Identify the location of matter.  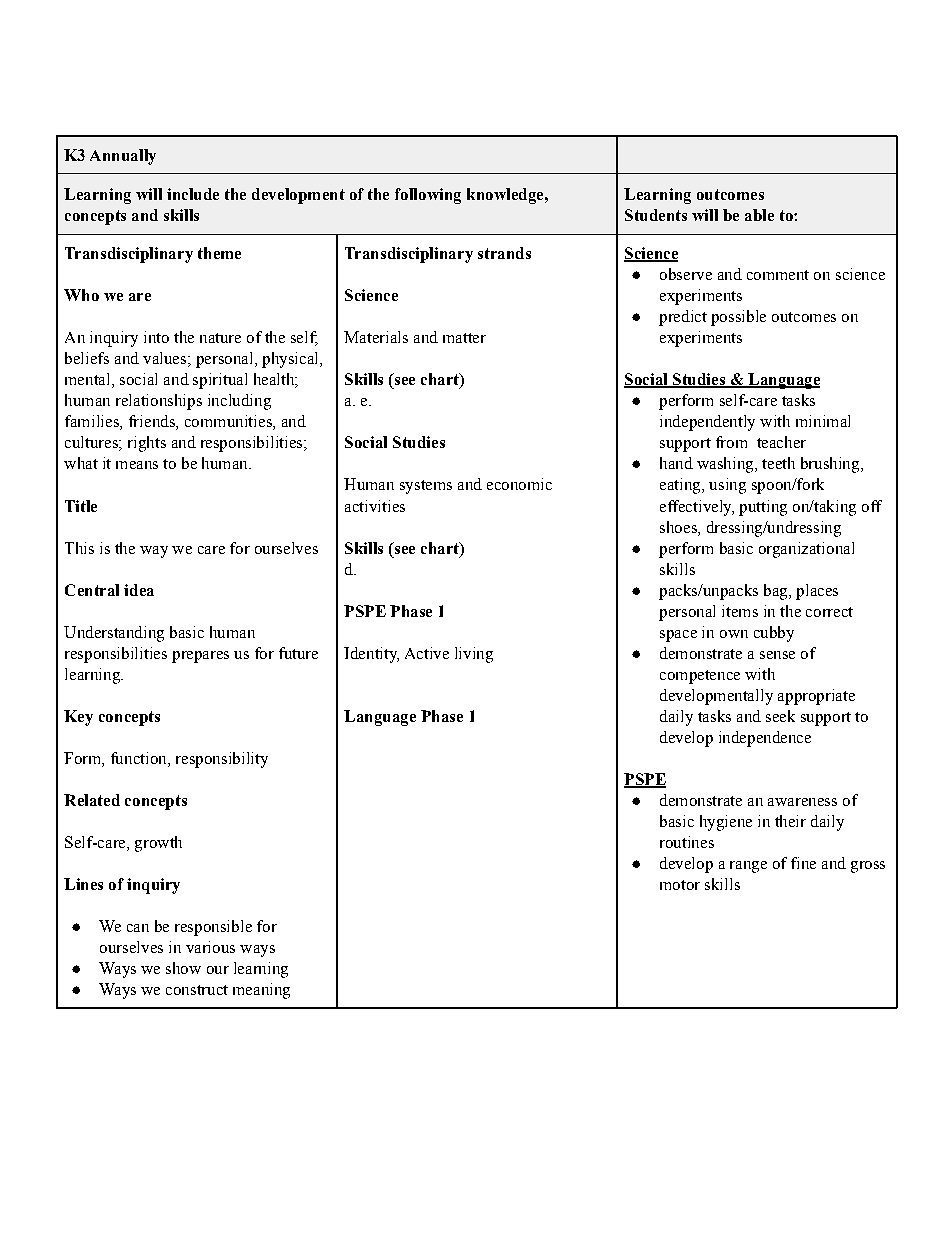
(464, 338).
